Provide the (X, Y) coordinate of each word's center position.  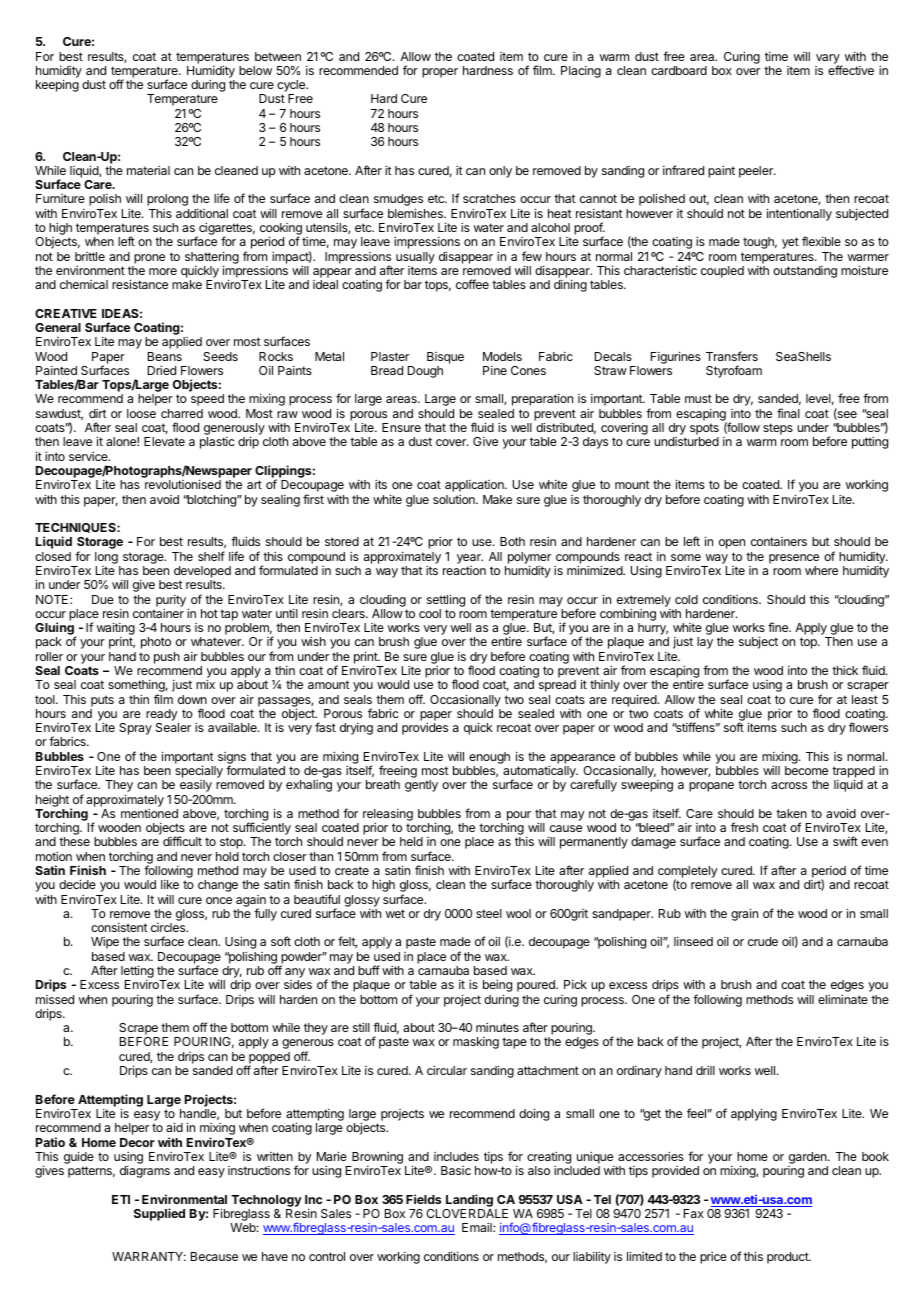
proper (440, 73)
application (475, 486)
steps (778, 429)
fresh (744, 827)
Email (478, 1227)
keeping (57, 85)
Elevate (164, 441)
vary (829, 60)
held (411, 841)
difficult (182, 841)
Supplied (159, 1214)
